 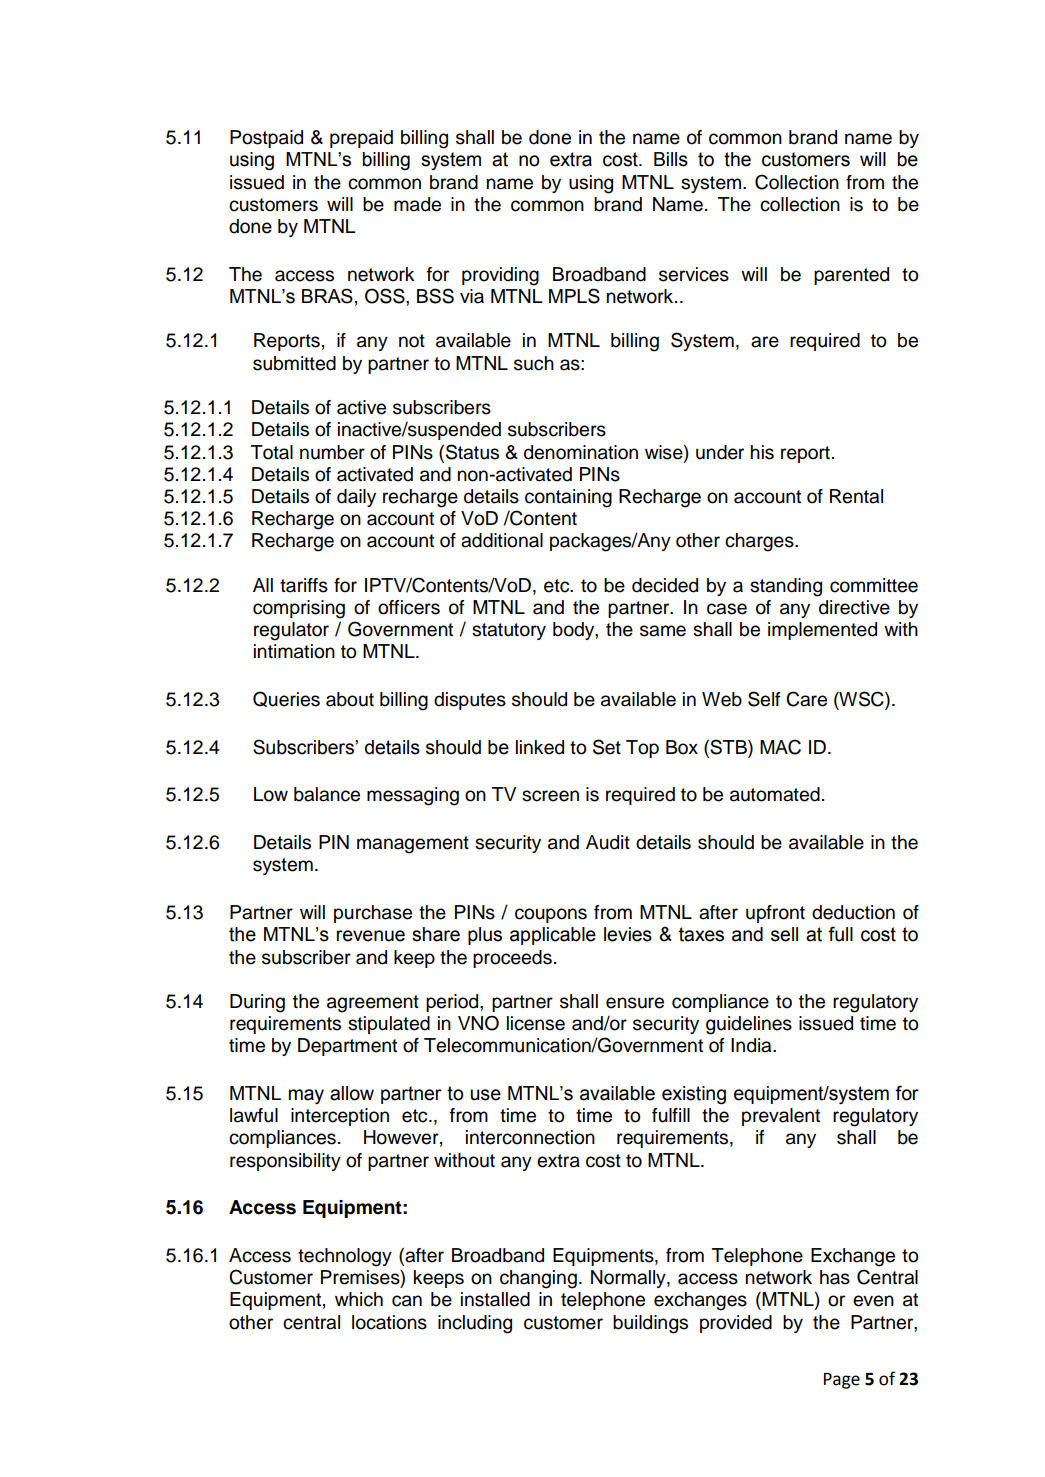 I want to click on MAC, so click(x=780, y=747).
